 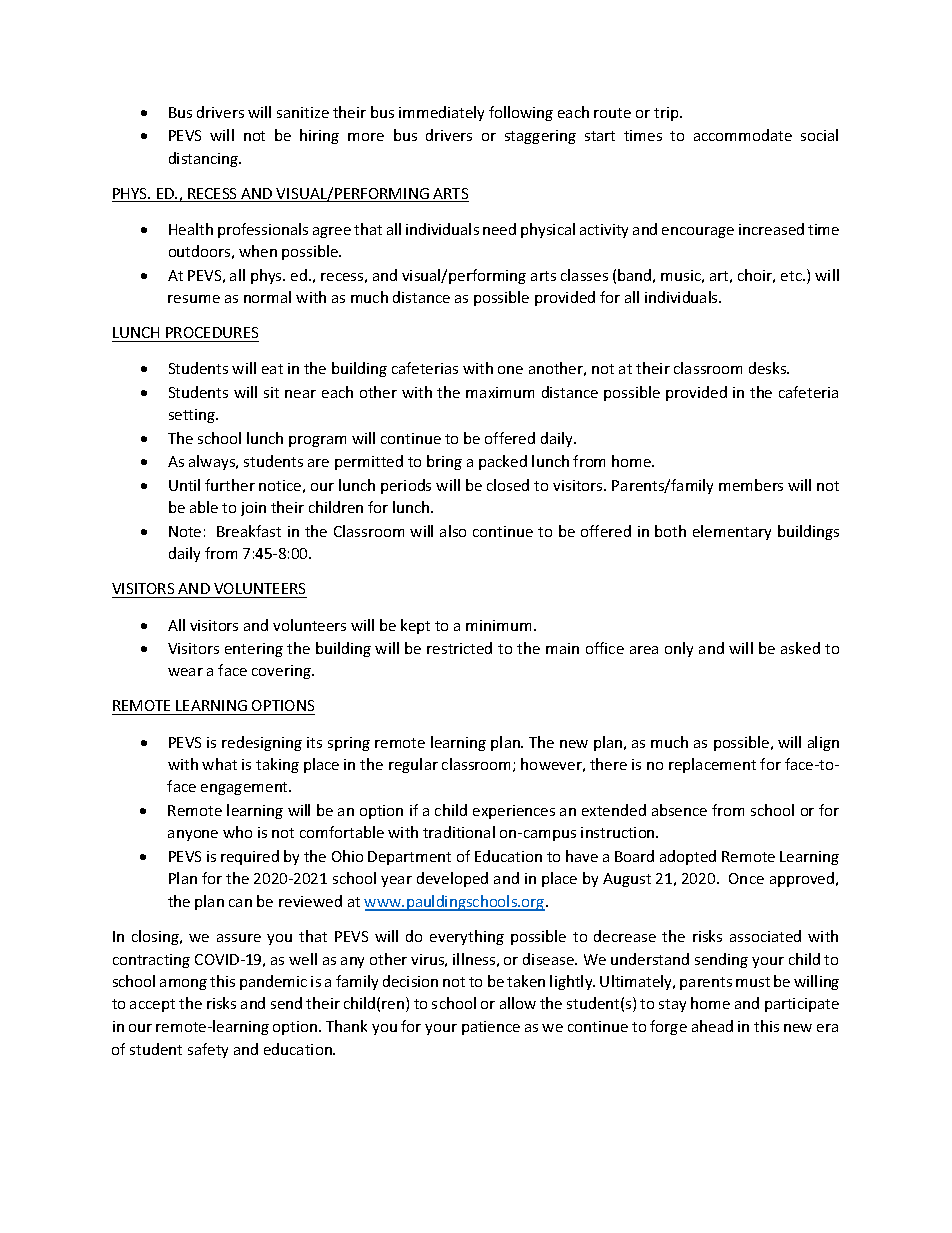 I want to click on packed, so click(x=503, y=462).
